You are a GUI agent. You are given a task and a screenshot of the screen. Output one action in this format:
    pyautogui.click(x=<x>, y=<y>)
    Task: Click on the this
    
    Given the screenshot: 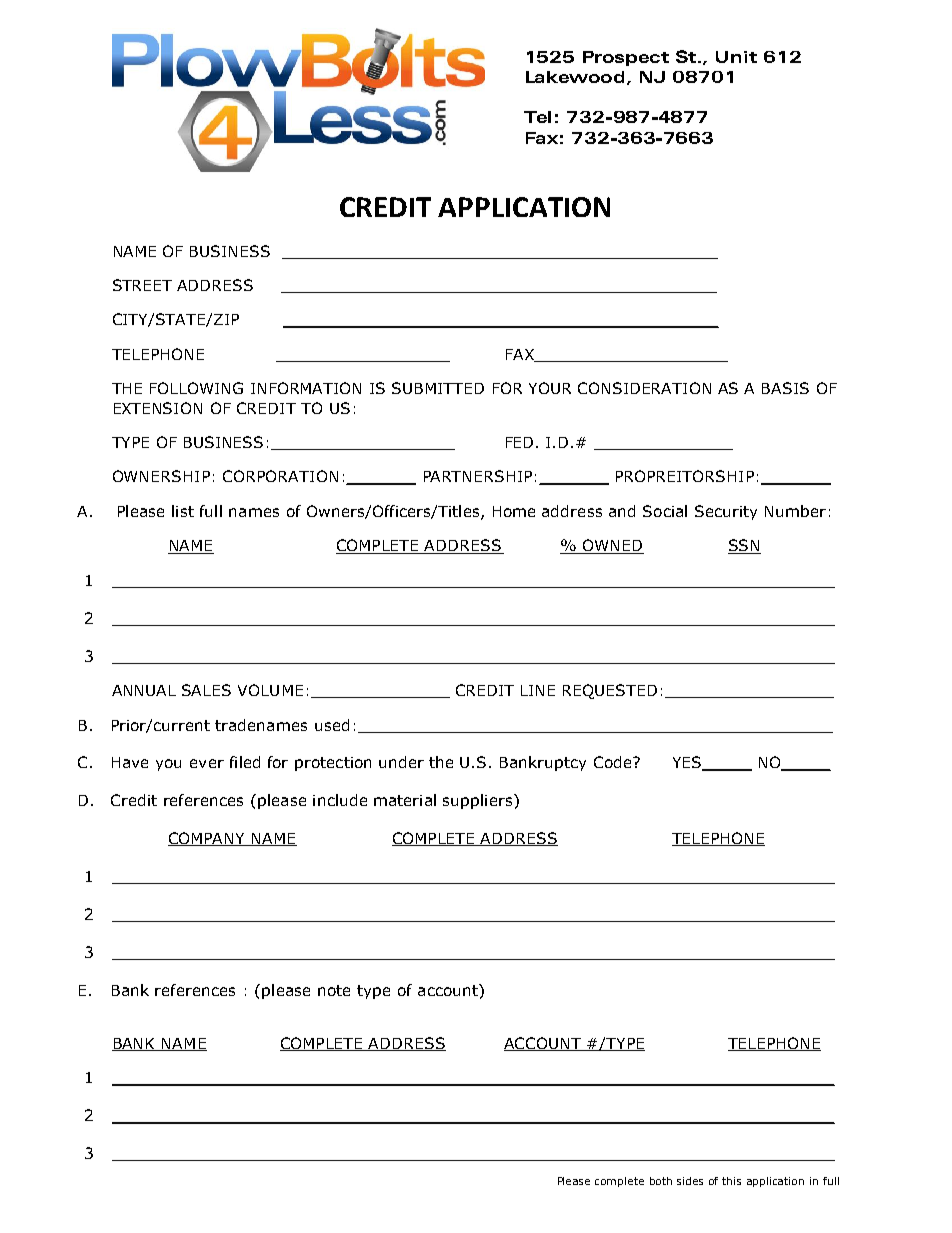 What is the action you would take?
    pyautogui.click(x=731, y=1181)
